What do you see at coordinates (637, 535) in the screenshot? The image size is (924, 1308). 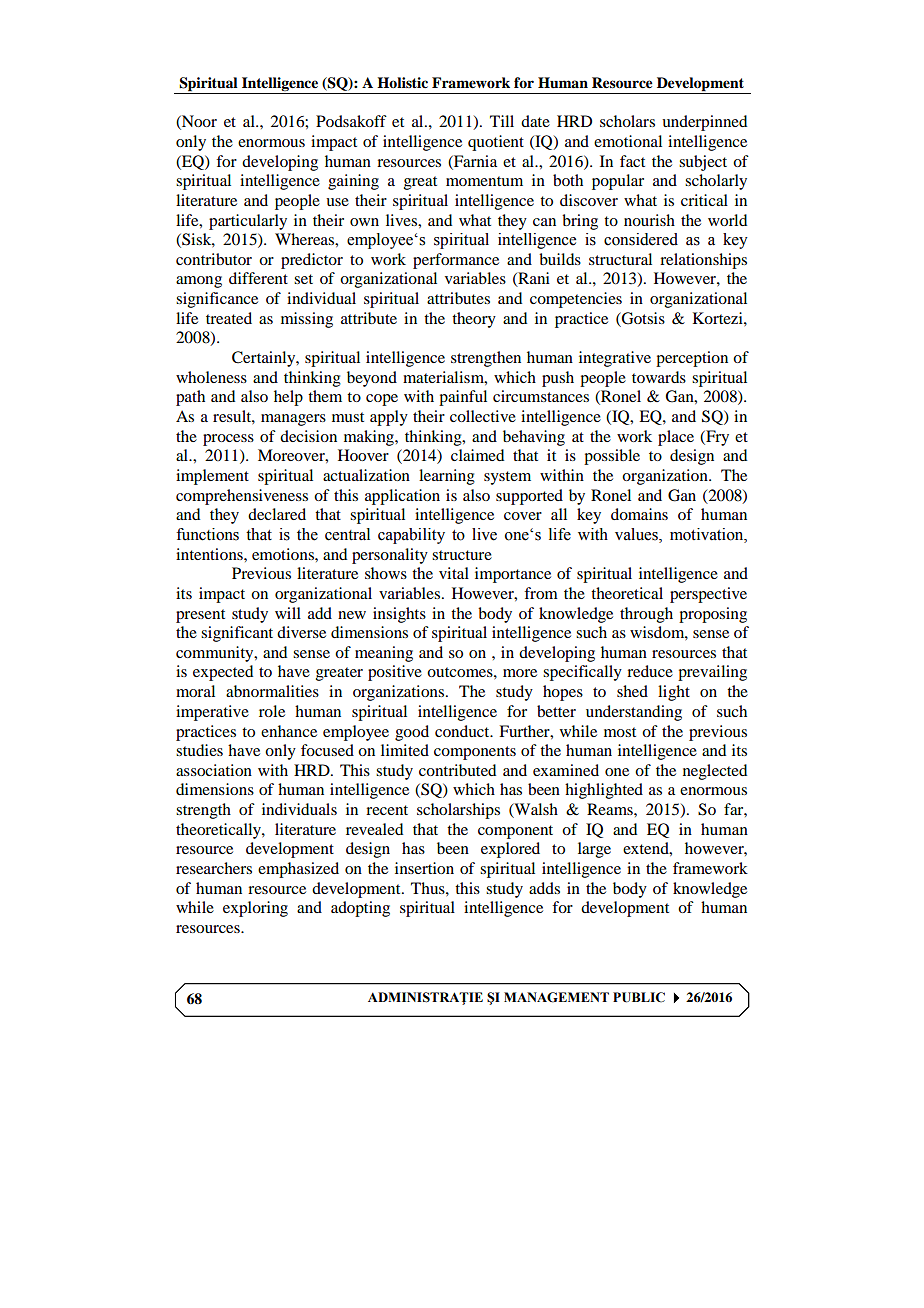 I see `values` at bounding box center [637, 535].
